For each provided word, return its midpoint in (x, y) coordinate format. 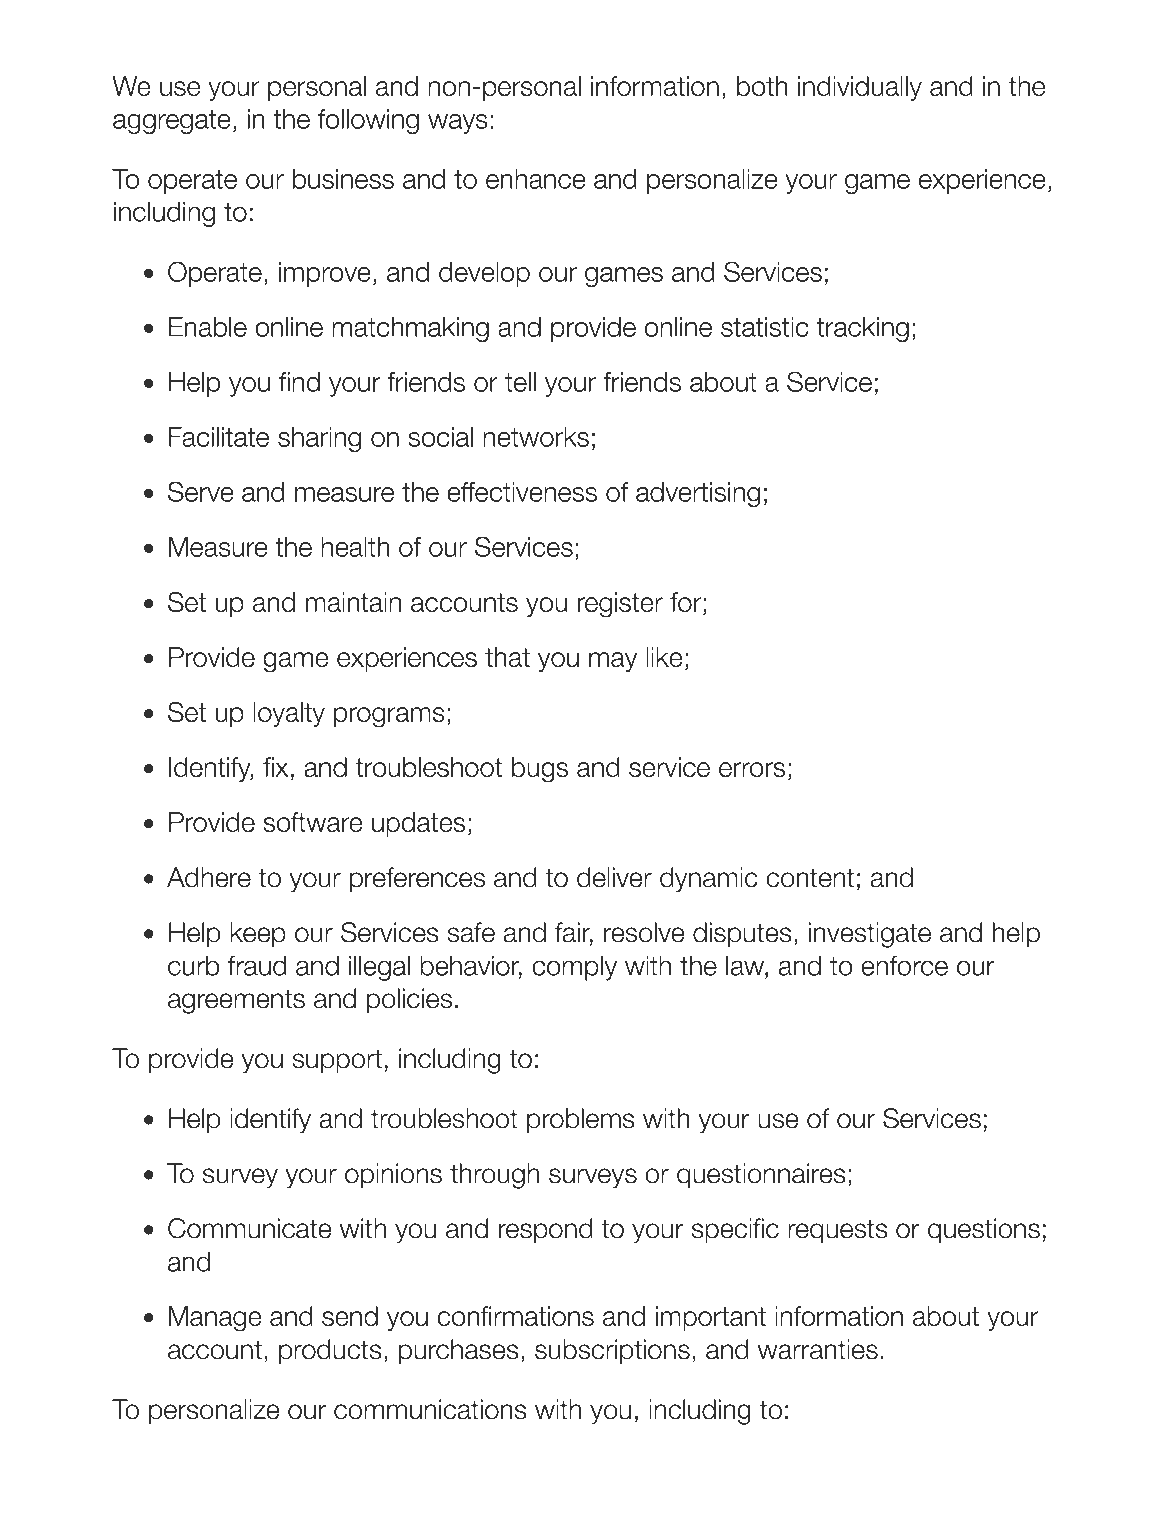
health (355, 547)
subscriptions (612, 1351)
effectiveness (522, 492)
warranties (818, 1349)
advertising (698, 494)
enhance (536, 179)
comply (574, 968)
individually (860, 88)
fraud (257, 965)
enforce (904, 965)
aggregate (172, 122)
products (330, 1351)
